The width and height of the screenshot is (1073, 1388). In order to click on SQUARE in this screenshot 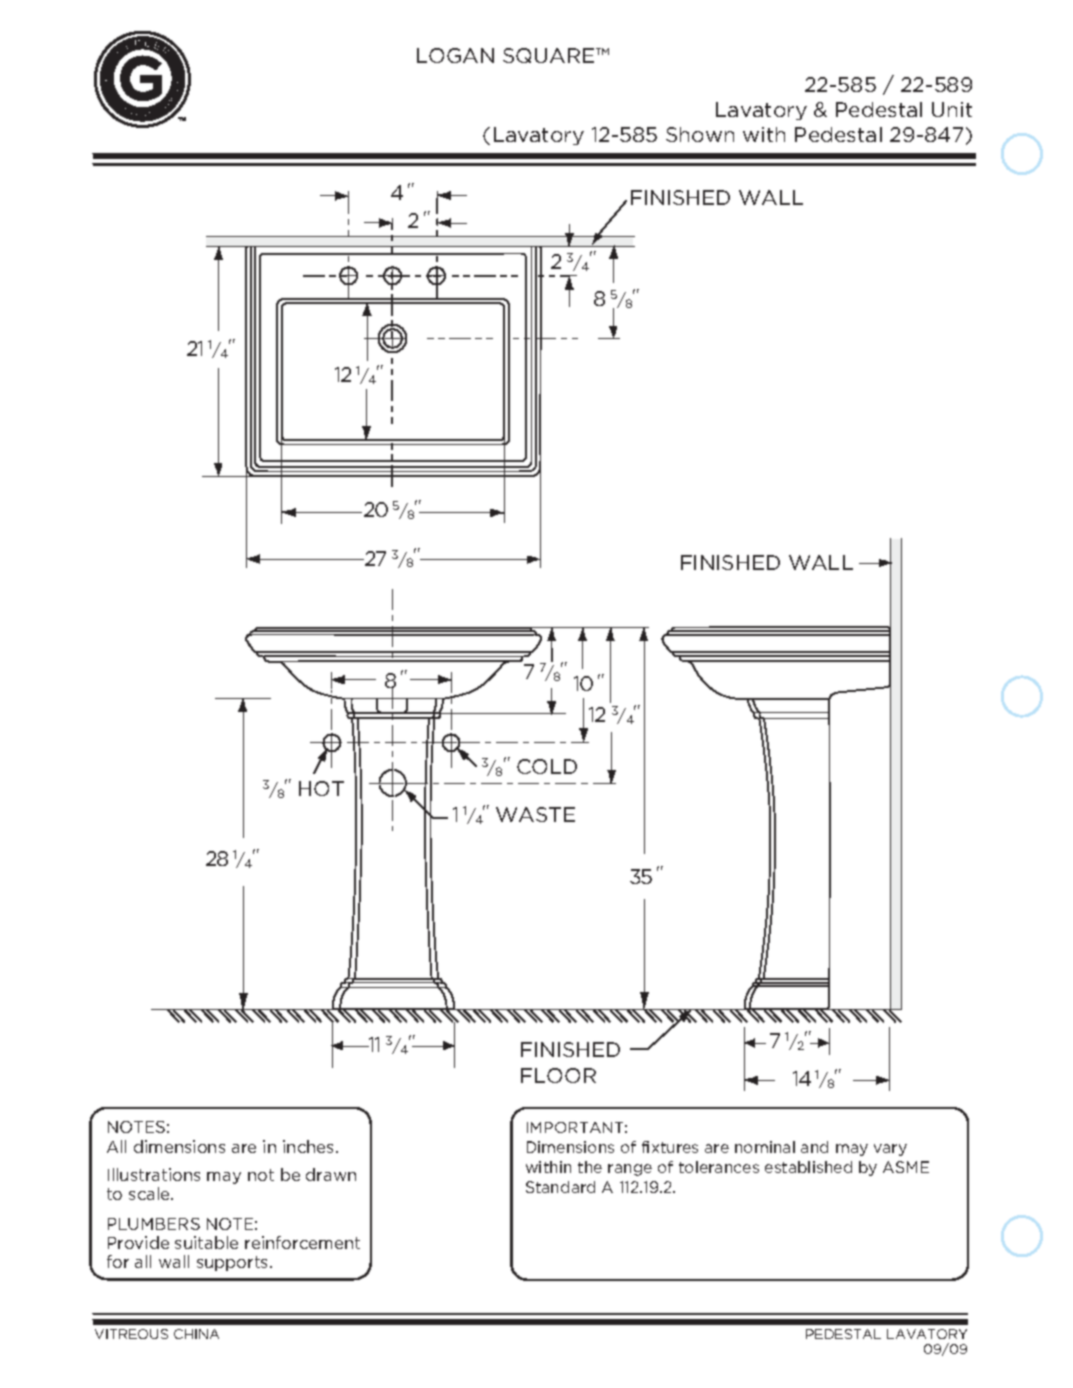, I will do `click(550, 55)`.
